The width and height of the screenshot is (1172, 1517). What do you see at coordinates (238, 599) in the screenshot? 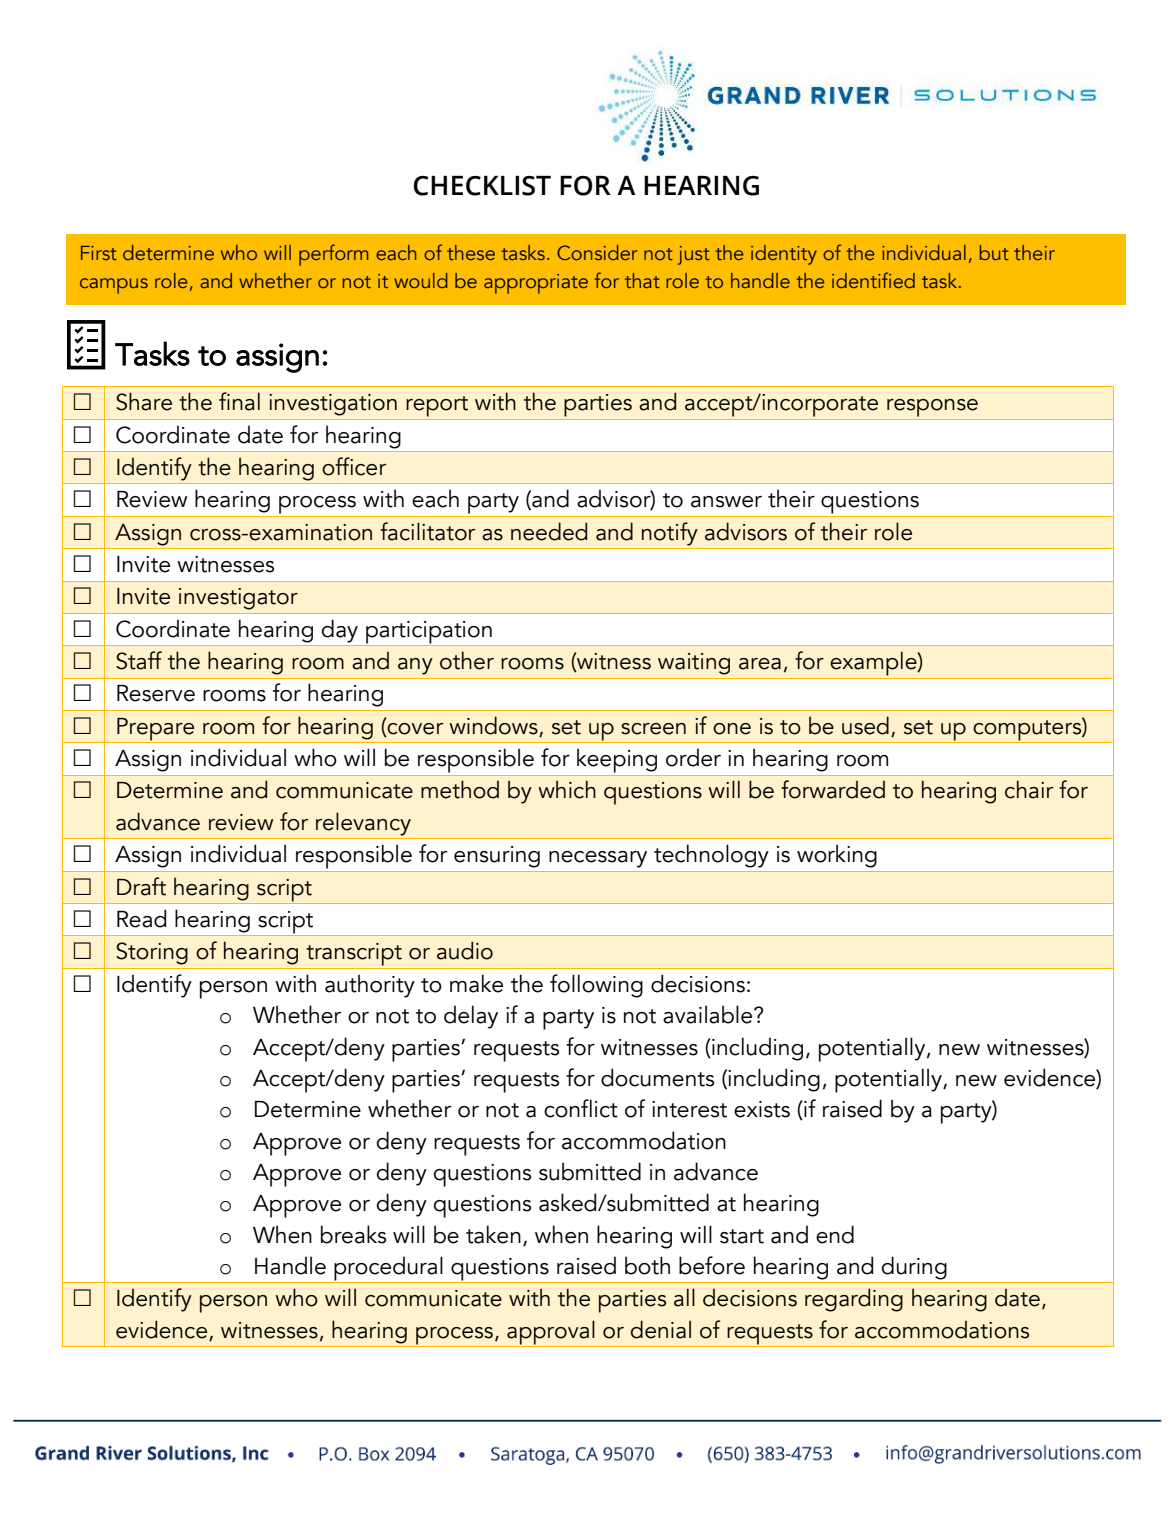
I see `investigator` at bounding box center [238, 599].
